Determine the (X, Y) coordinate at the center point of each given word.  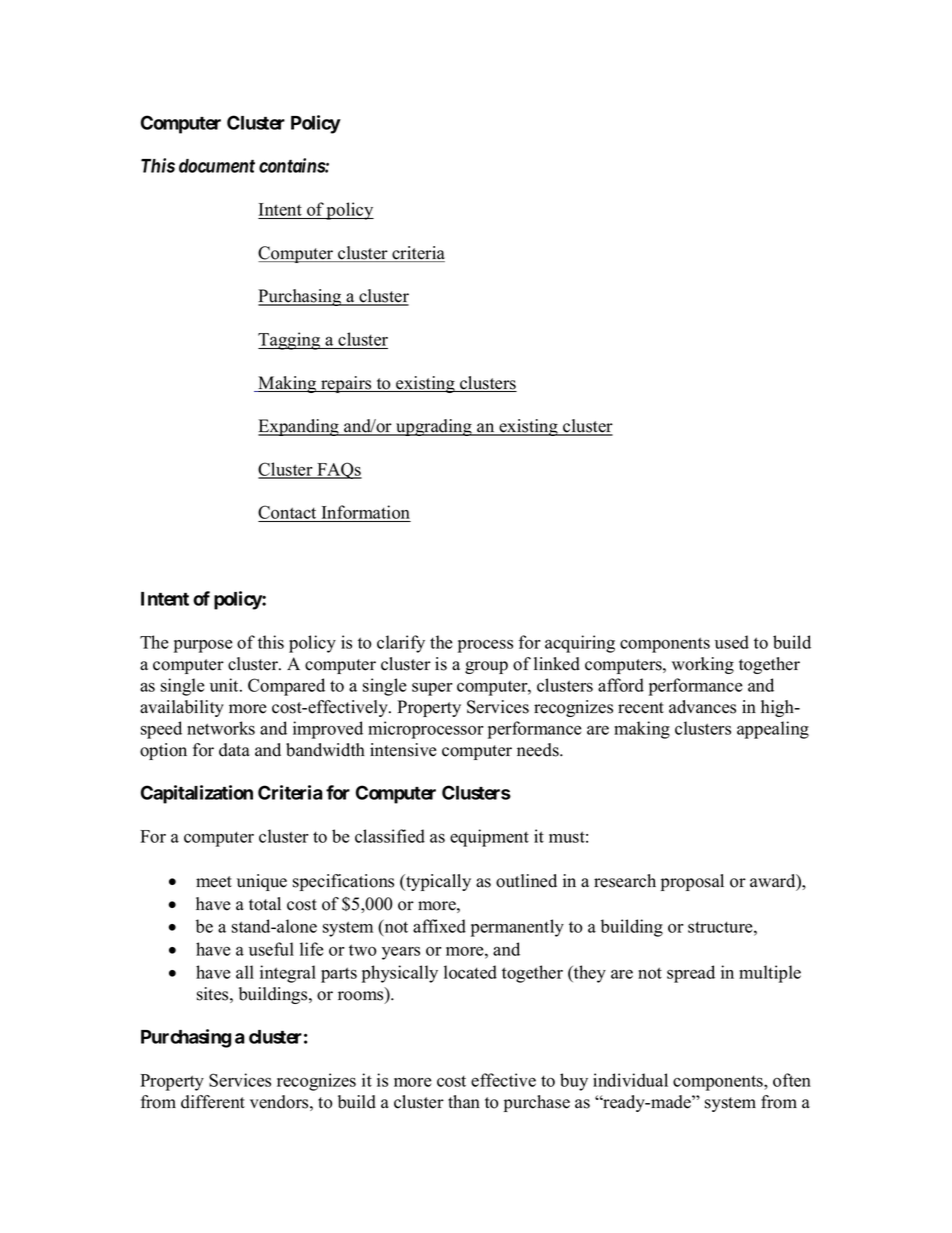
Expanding (299, 427)
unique (262, 882)
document (217, 166)
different (213, 1102)
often (792, 1080)
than (464, 1101)
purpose (203, 646)
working (703, 665)
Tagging (290, 341)
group (486, 667)
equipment (489, 838)
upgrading (434, 427)
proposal (692, 882)
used (732, 642)
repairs (346, 384)
